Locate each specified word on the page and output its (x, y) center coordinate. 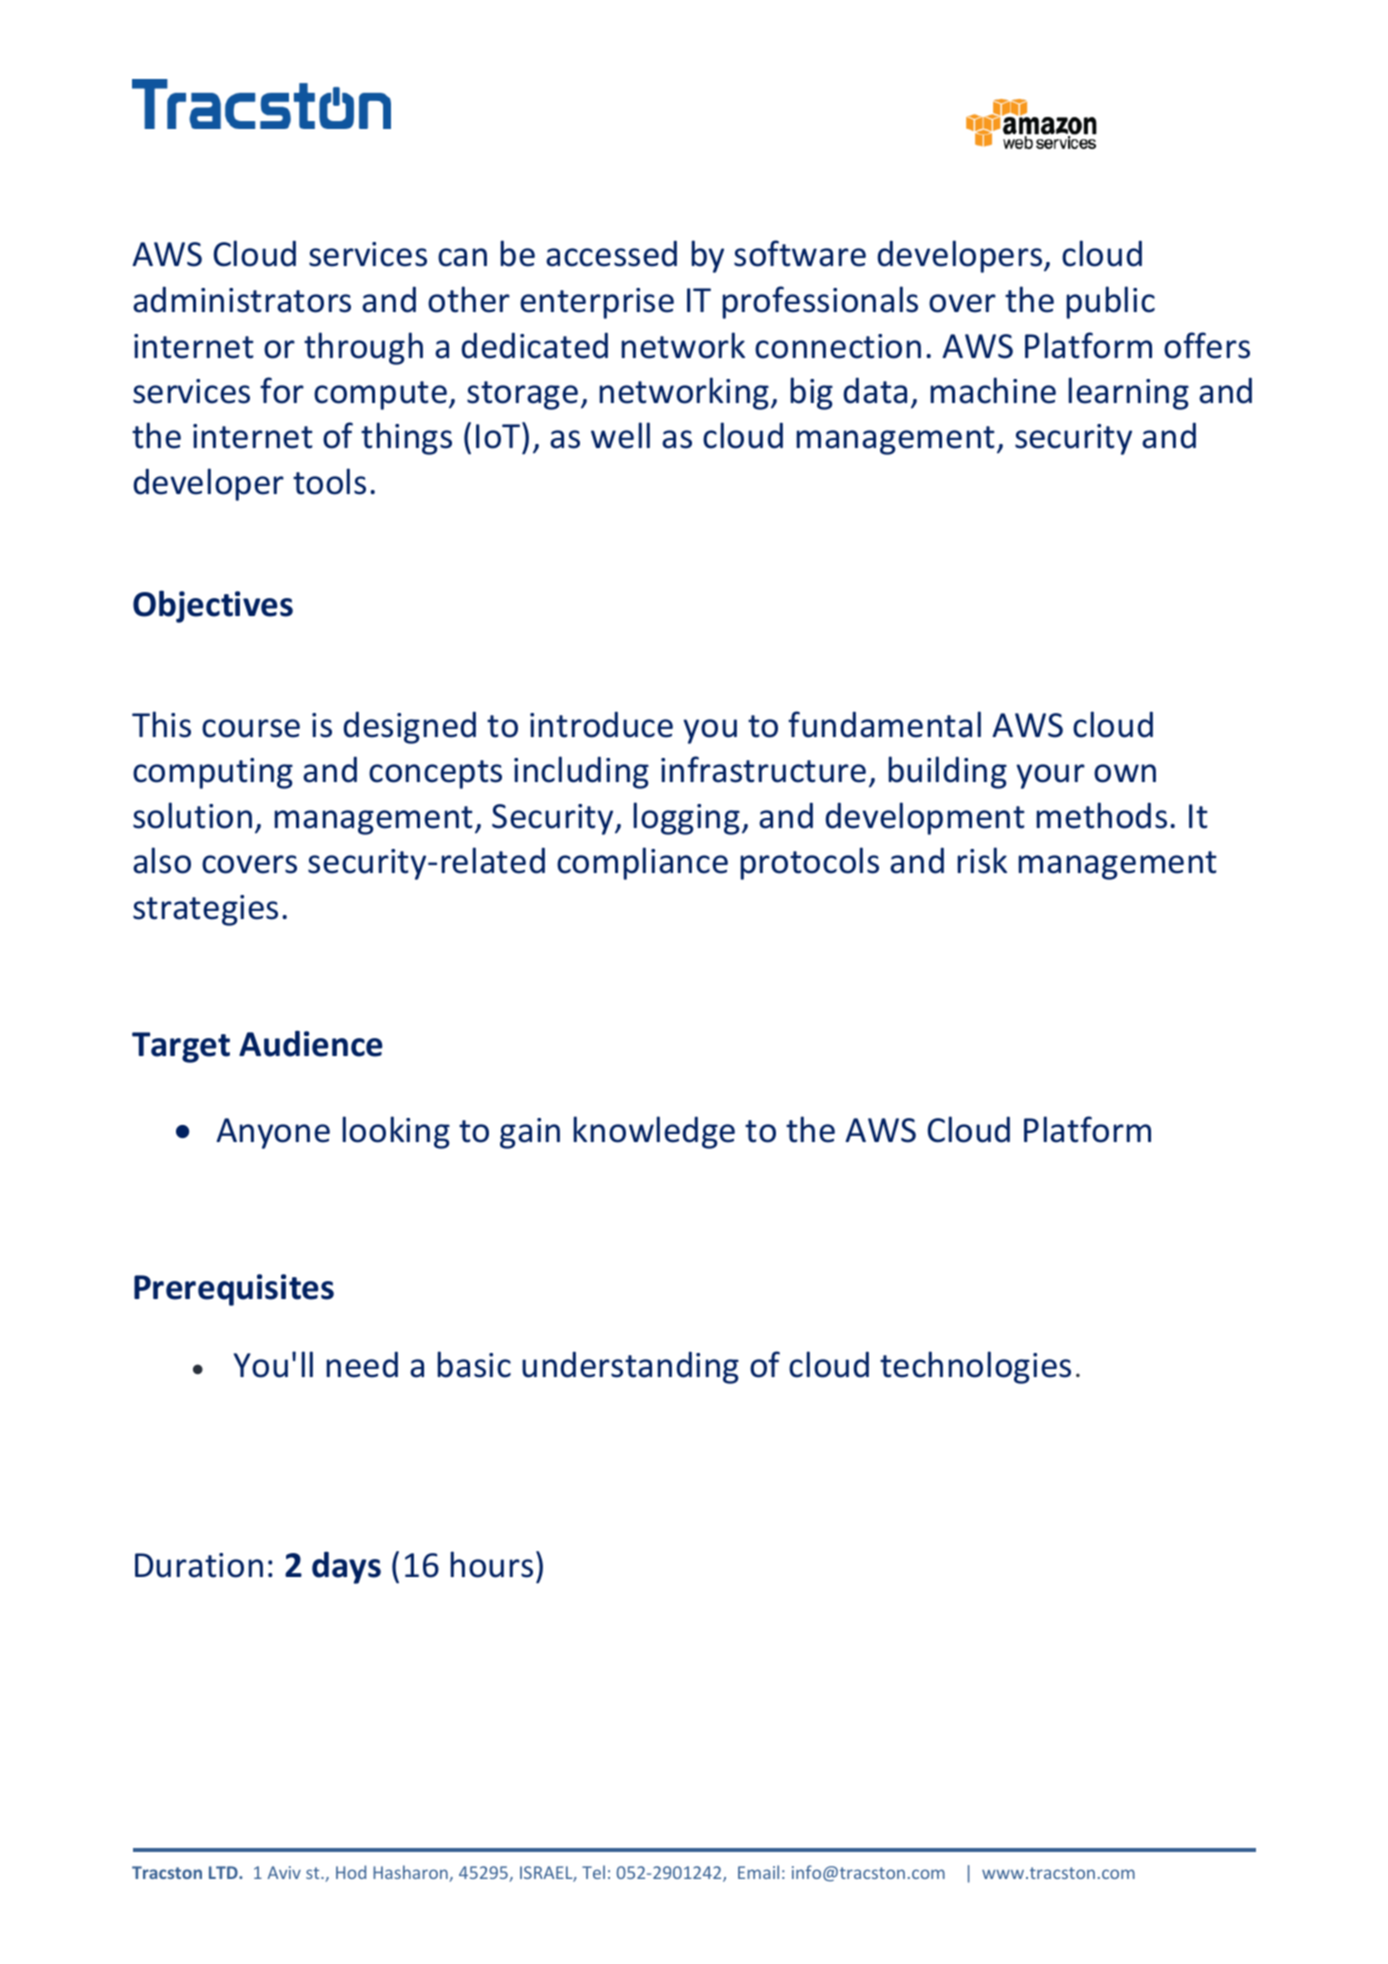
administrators (242, 299)
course (251, 728)
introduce (601, 724)
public (1111, 302)
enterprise (597, 303)
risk (982, 860)
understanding (630, 1367)
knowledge (654, 1132)
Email (758, 1872)
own (1125, 773)
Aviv (284, 1872)
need (362, 1364)
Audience (311, 1043)
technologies (975, 1367)
